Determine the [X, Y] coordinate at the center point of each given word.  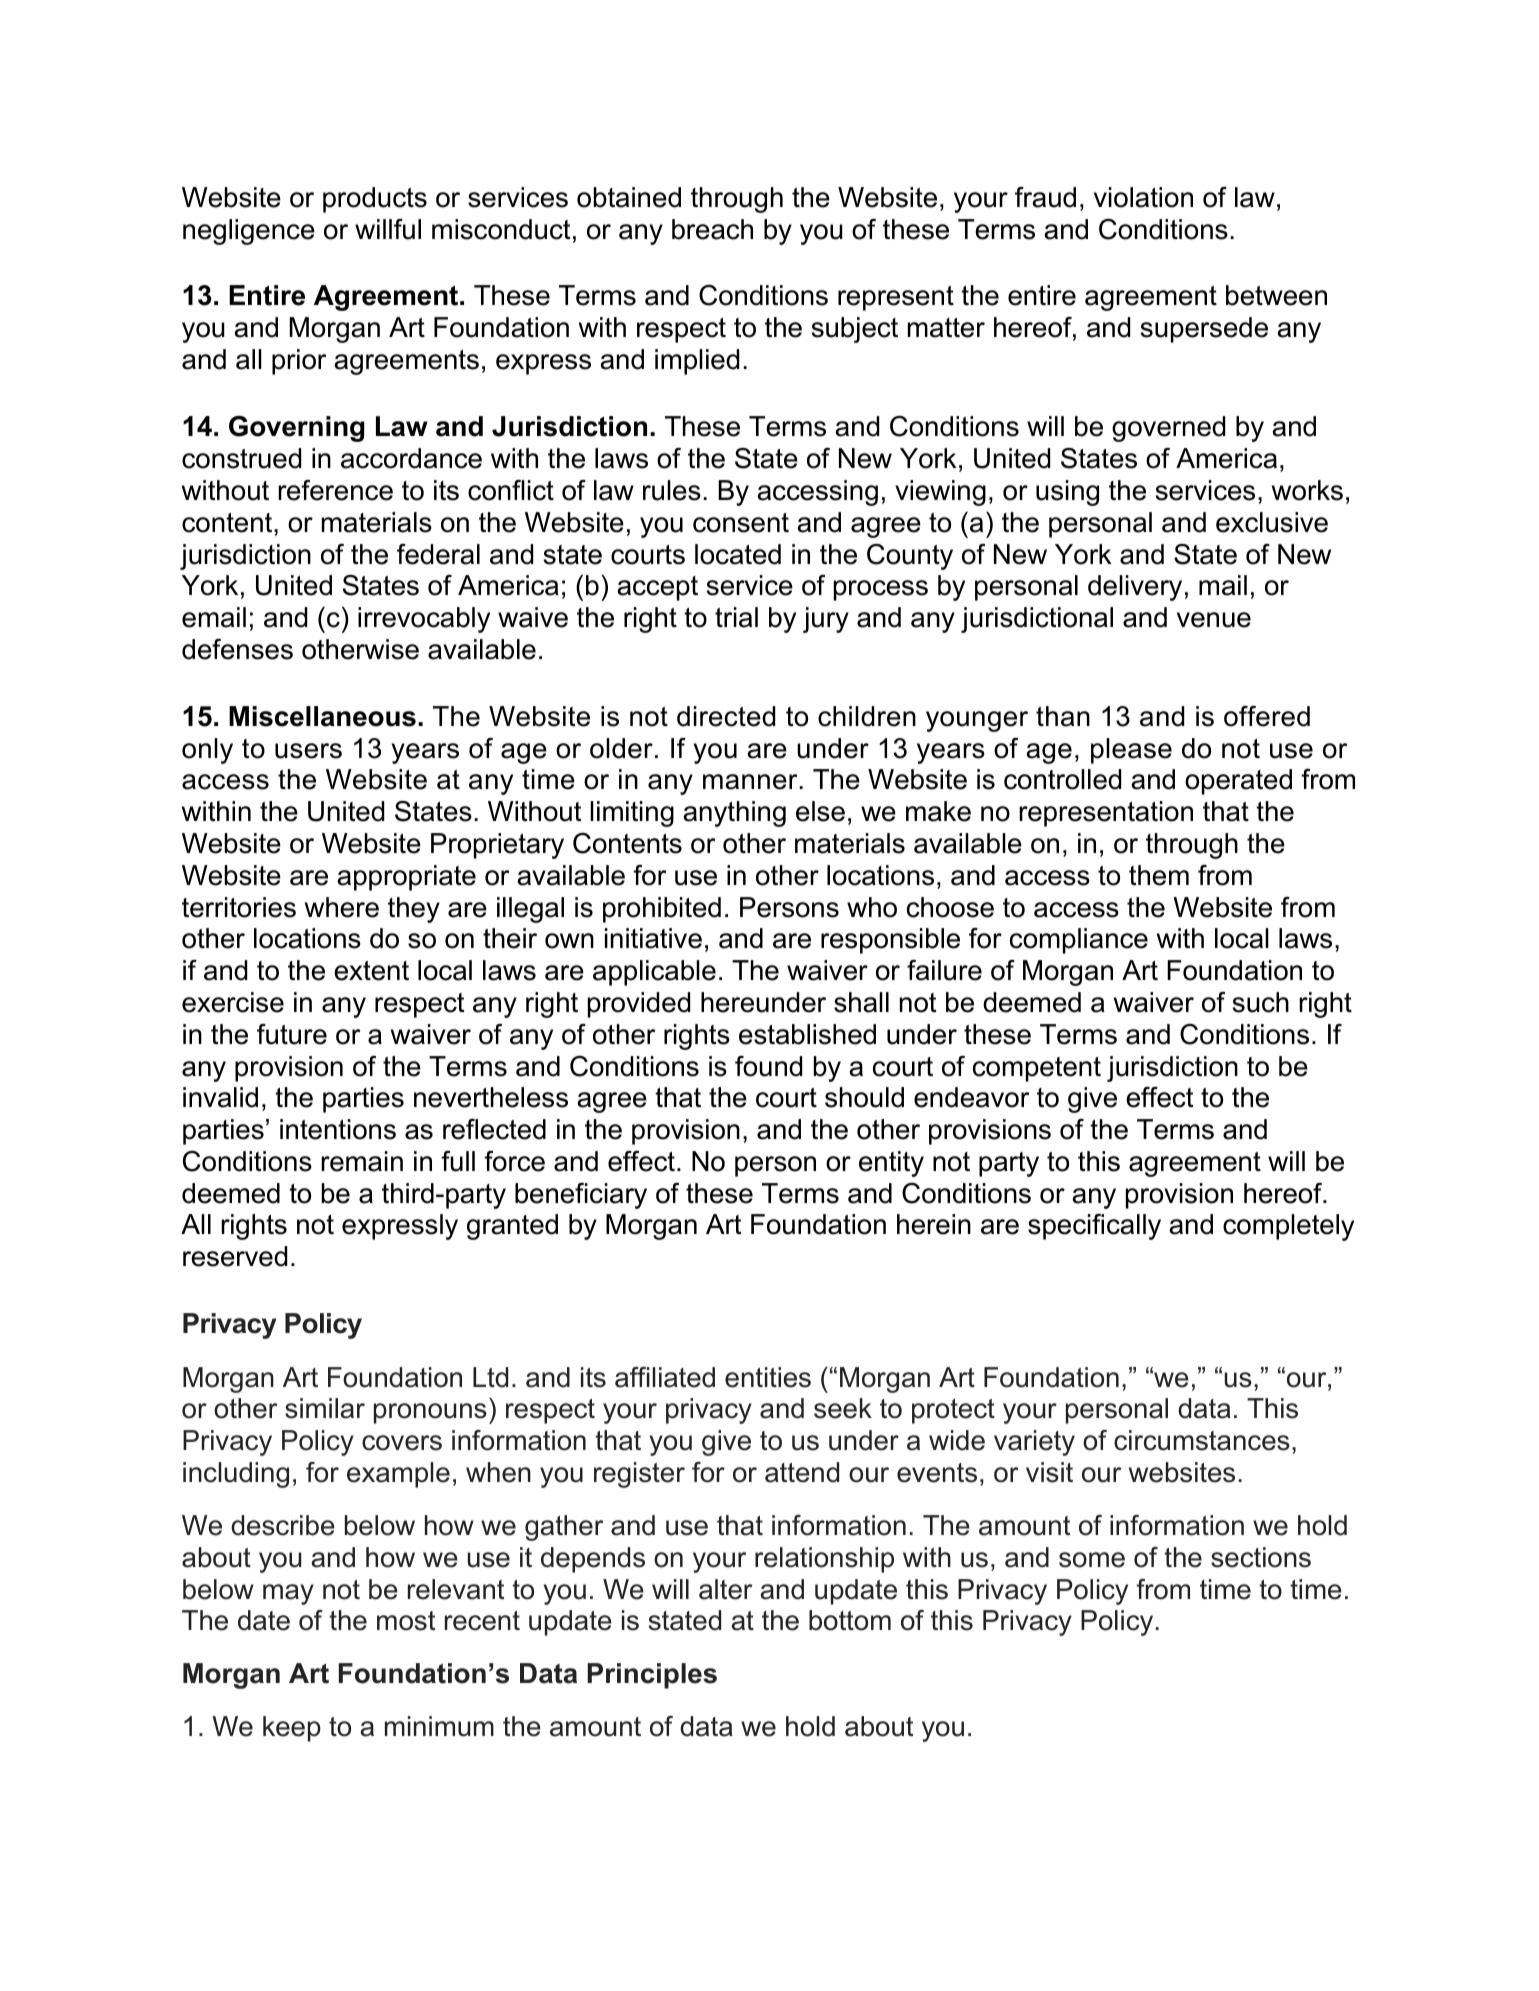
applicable [654, 973]
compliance [1079, 941]
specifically [1094, 1227]
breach [712, 229]
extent [371, 971]
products [375, 200]
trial [736, 617]
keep [292, 1729]
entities [768, 1377]
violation [1143, 197]
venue [1214, 620]
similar [325, 1408]
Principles [652, 1676]
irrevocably [424, 620]
